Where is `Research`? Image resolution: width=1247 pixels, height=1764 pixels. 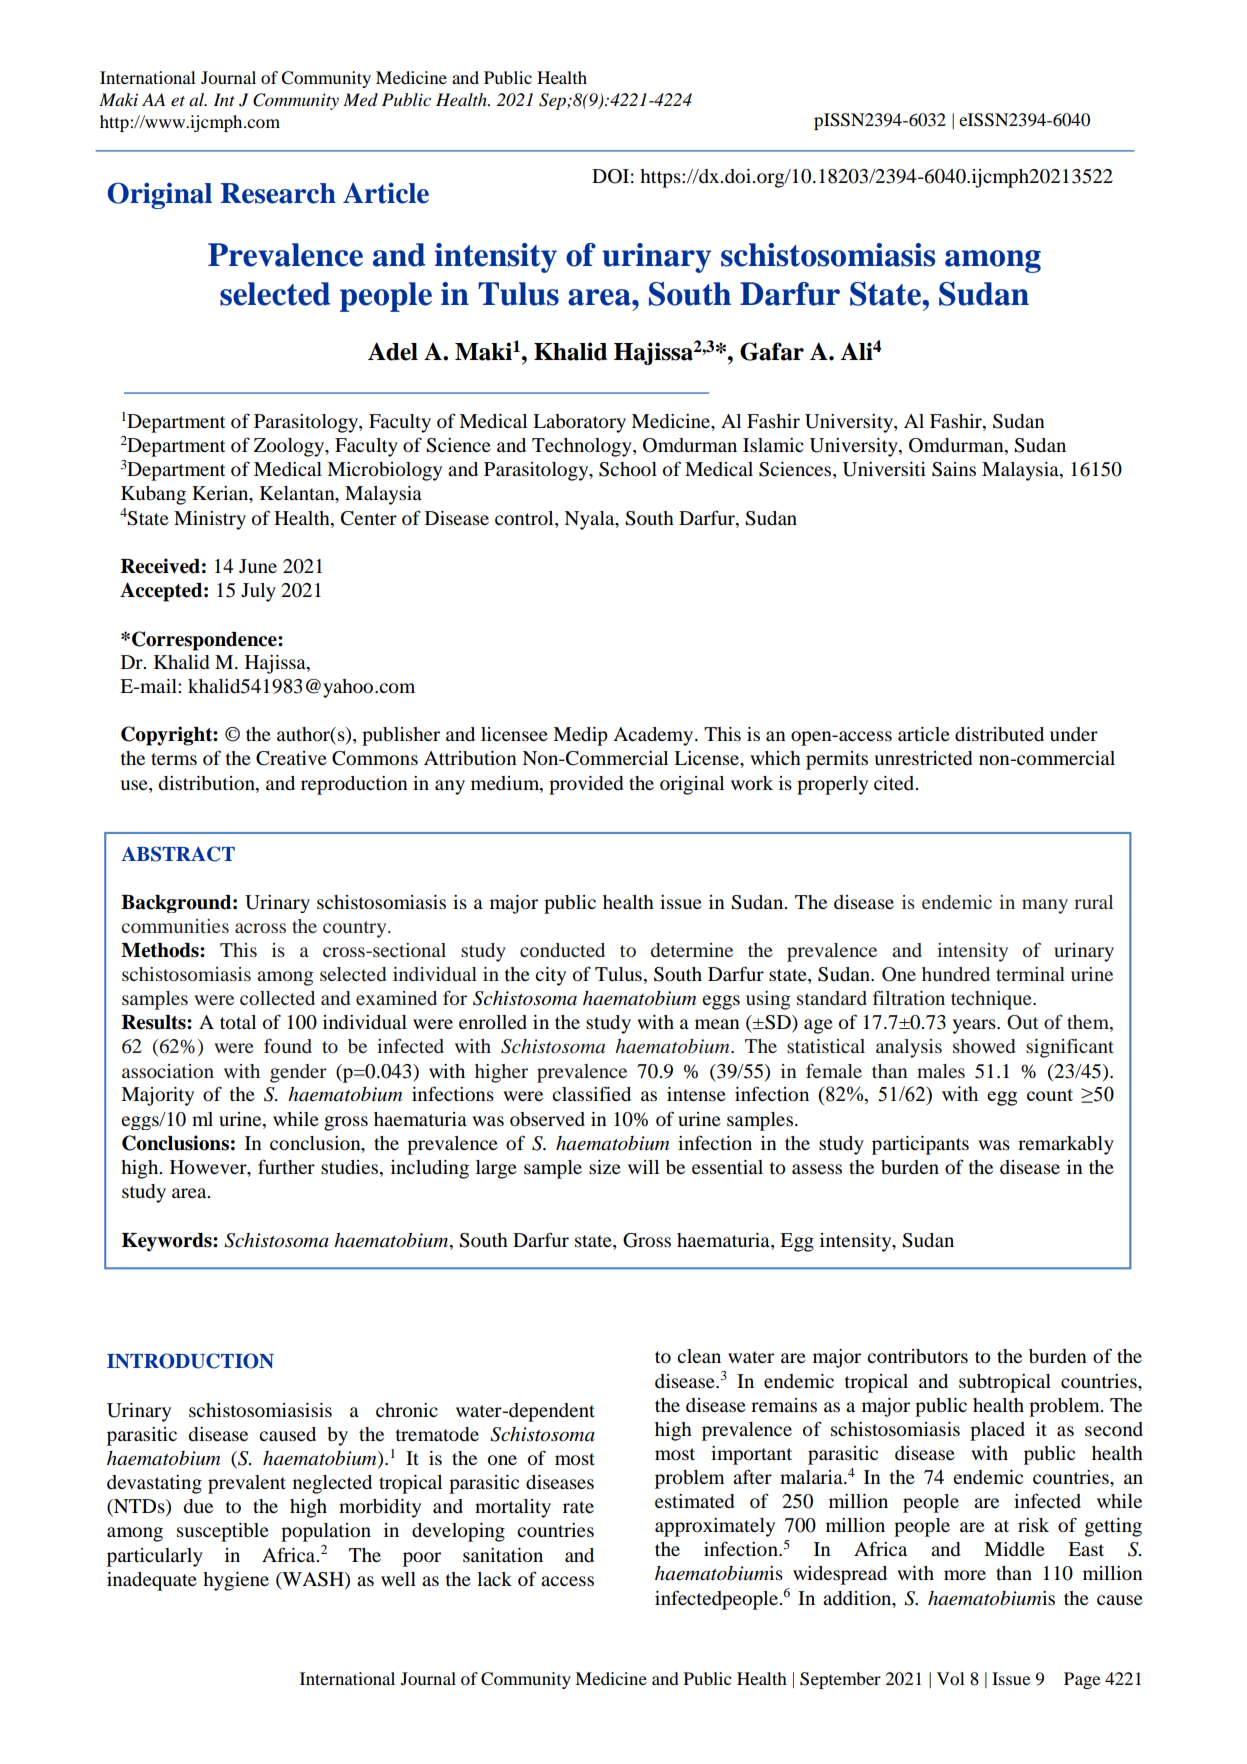 Research is located at coordinates (278, 193).
